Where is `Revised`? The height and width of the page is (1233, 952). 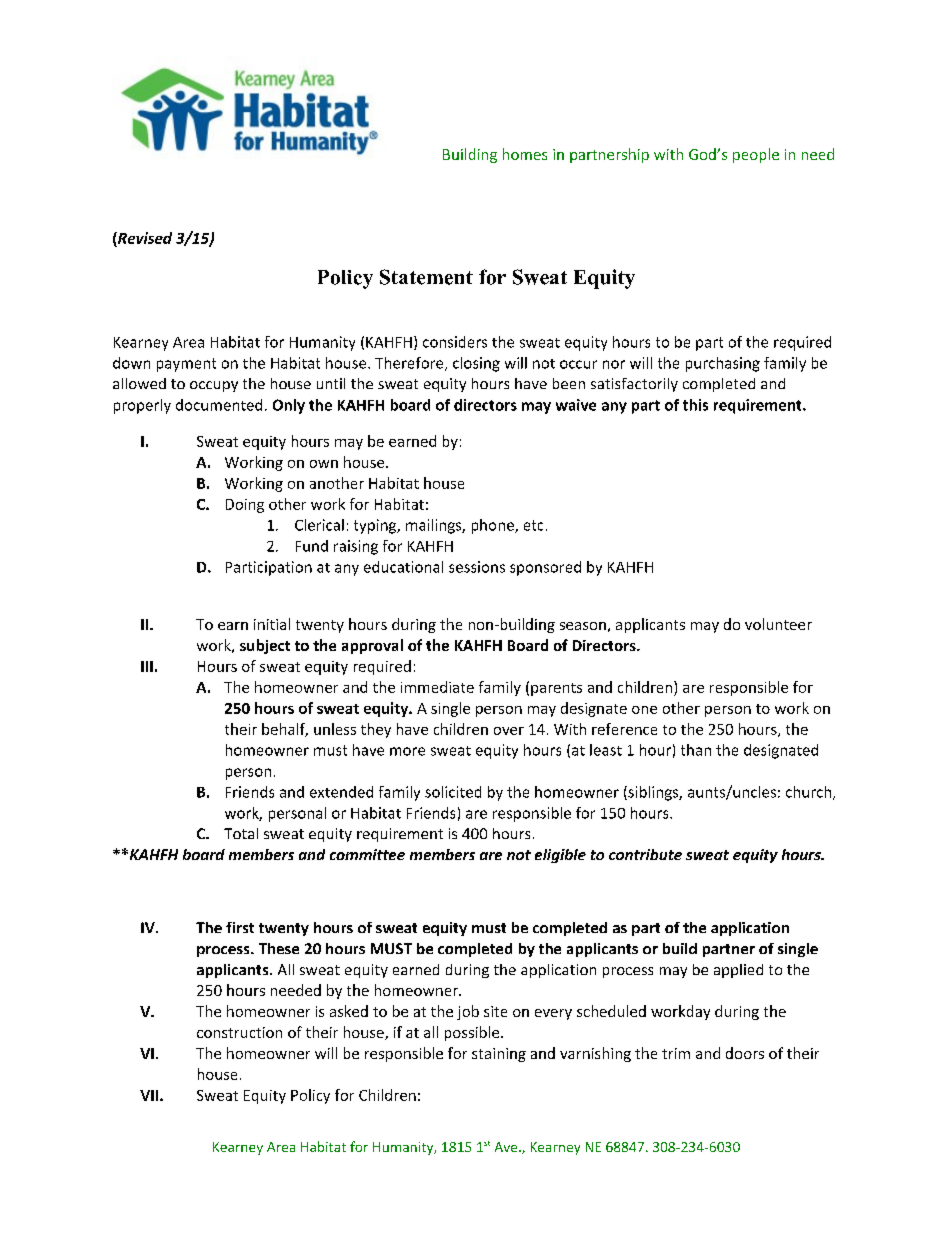 Revised is located at coordinates (144, 238).
